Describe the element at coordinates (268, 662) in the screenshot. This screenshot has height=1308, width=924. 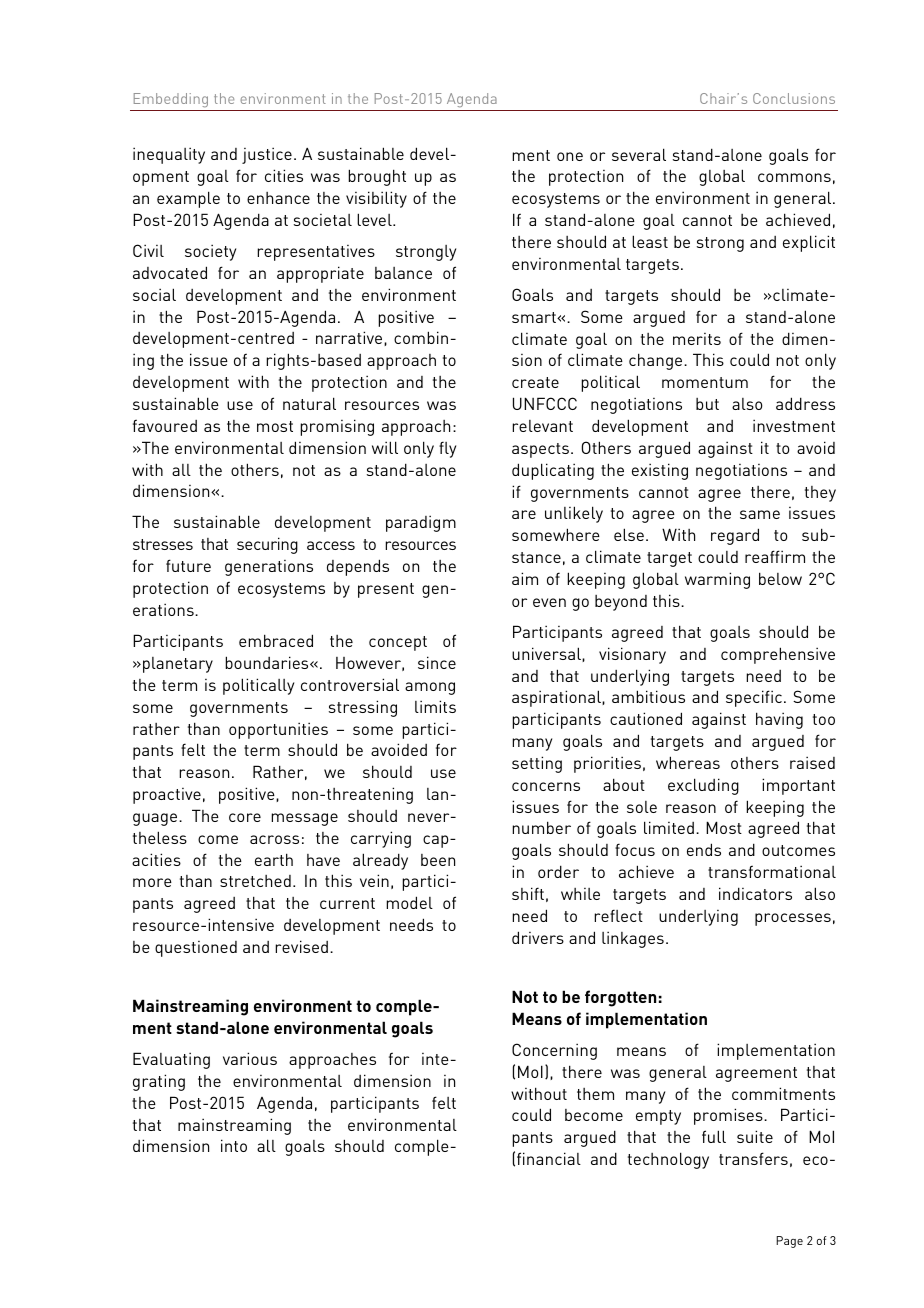
I see `boundaries` at that location.
